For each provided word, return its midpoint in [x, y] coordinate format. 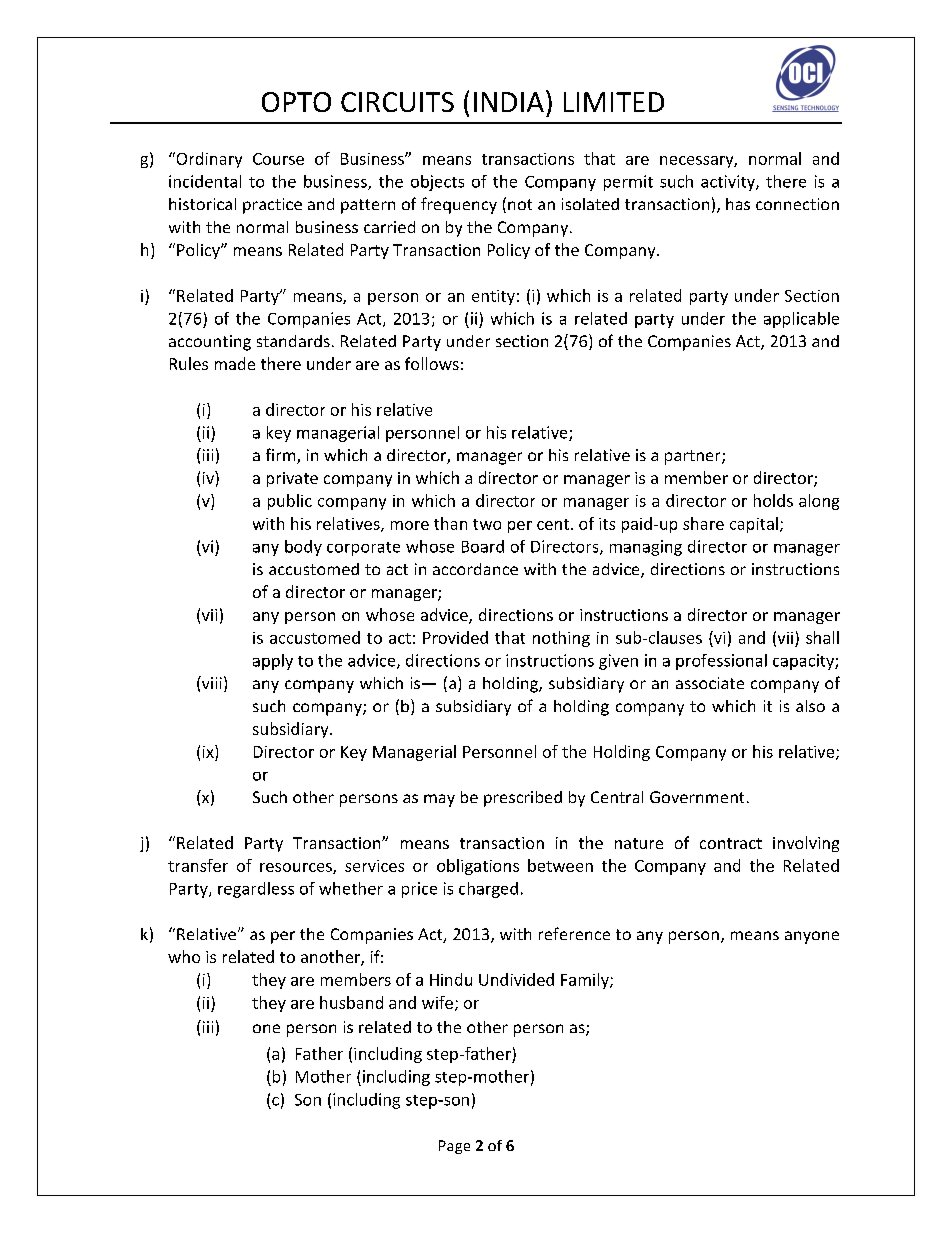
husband [351, 1002]
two [487, 524]
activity [729, 183]
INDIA [509, 102]
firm [282, 456]
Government [697, 797]
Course [278, 159]
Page [454, 1147]
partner [694, 457]
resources [297, 868]
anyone [812, 937]
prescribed [523, 799]
